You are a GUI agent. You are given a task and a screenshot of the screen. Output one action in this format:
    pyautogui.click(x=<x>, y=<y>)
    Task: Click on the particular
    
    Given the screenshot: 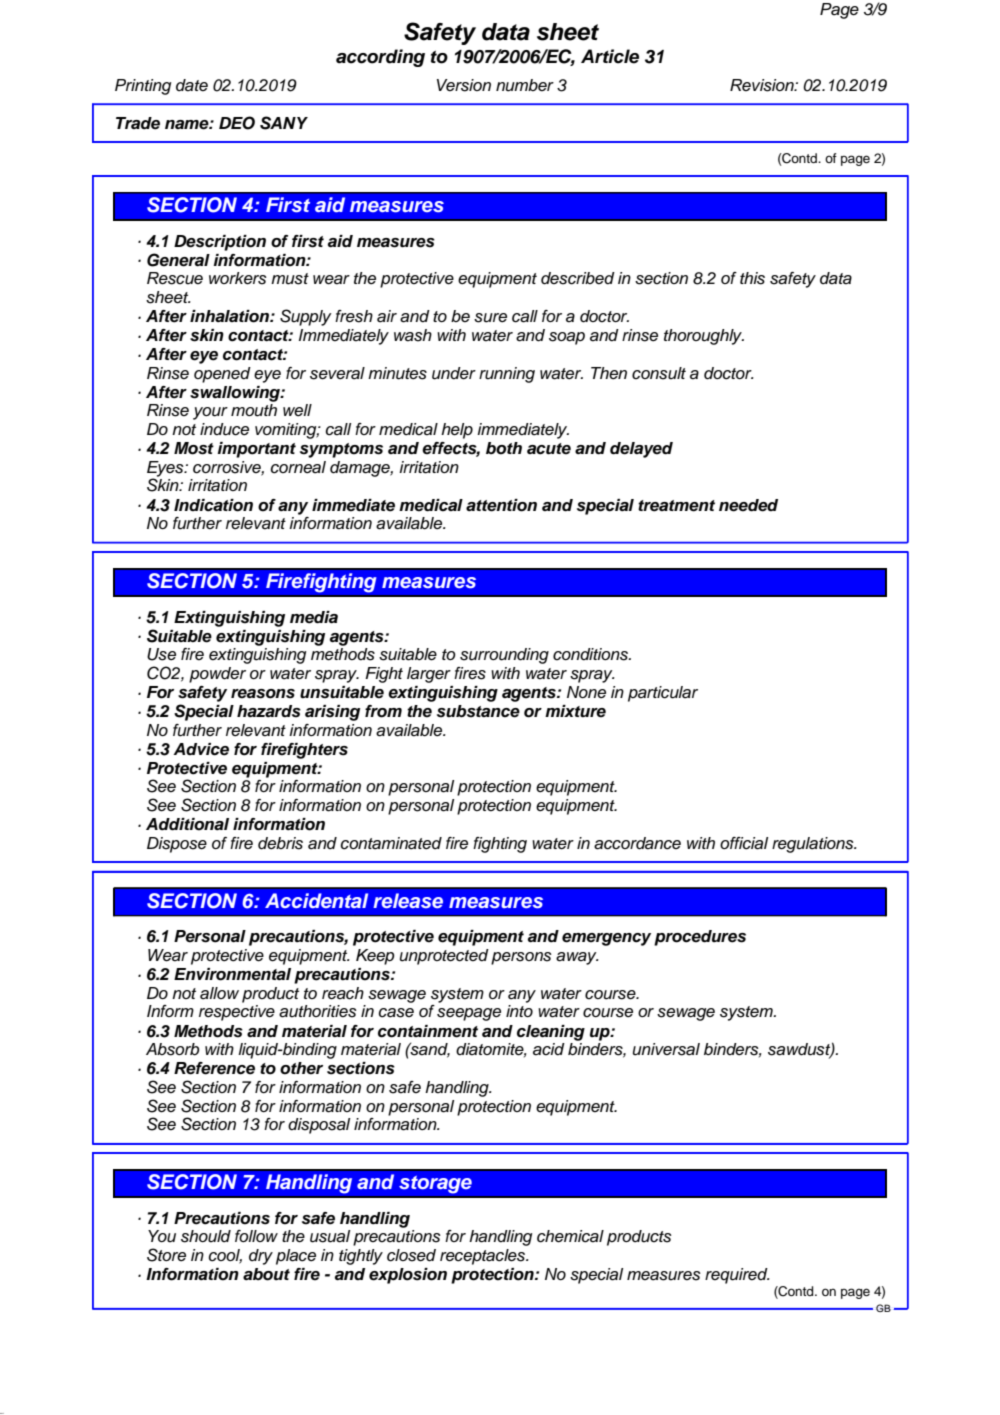 What is the action you would take?
    pyautogui.click(x=663, y=694)
